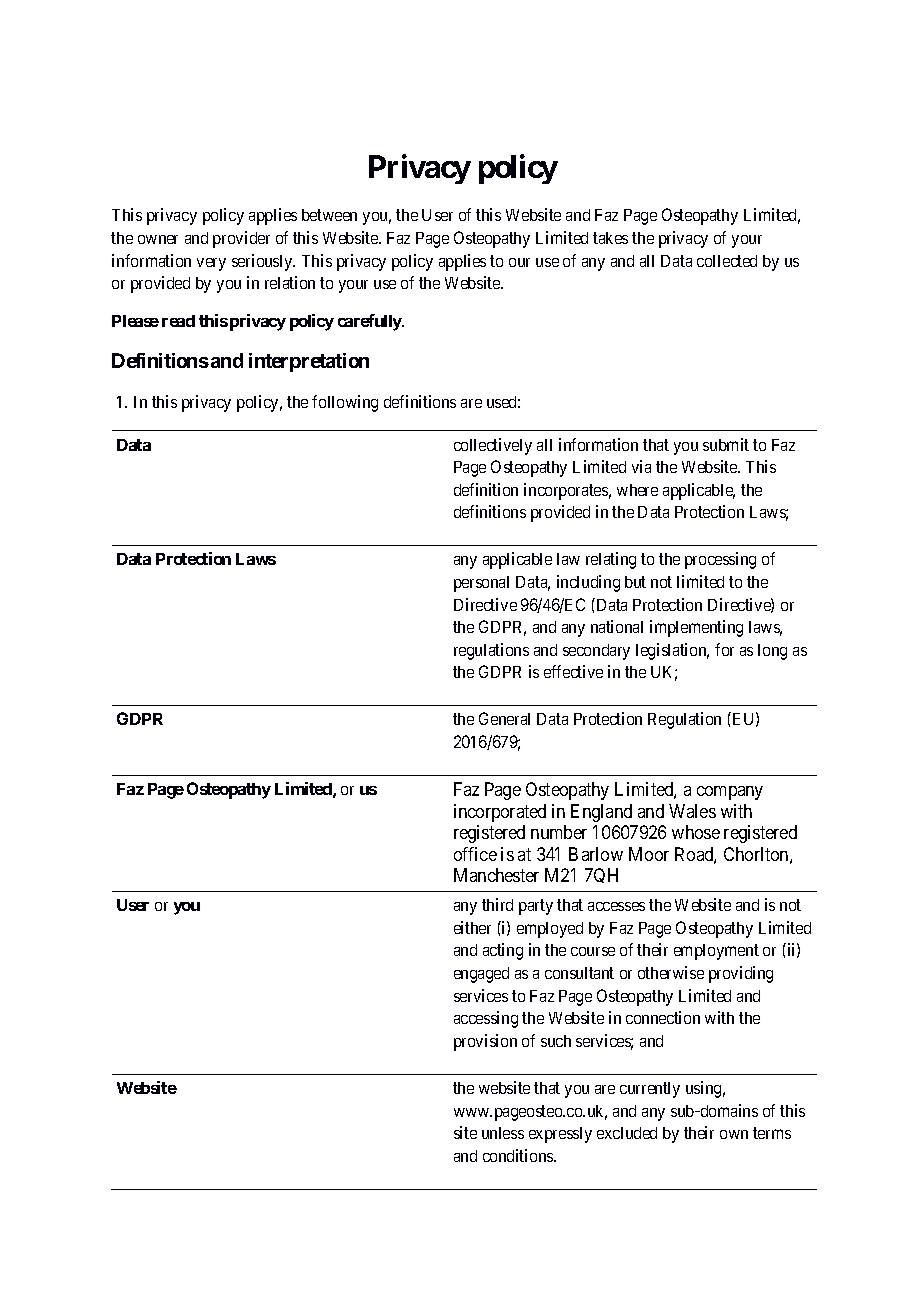  What do you see at coordinates (727, 261) in the image?
I see `collected` at bounding box center [727, 261].
